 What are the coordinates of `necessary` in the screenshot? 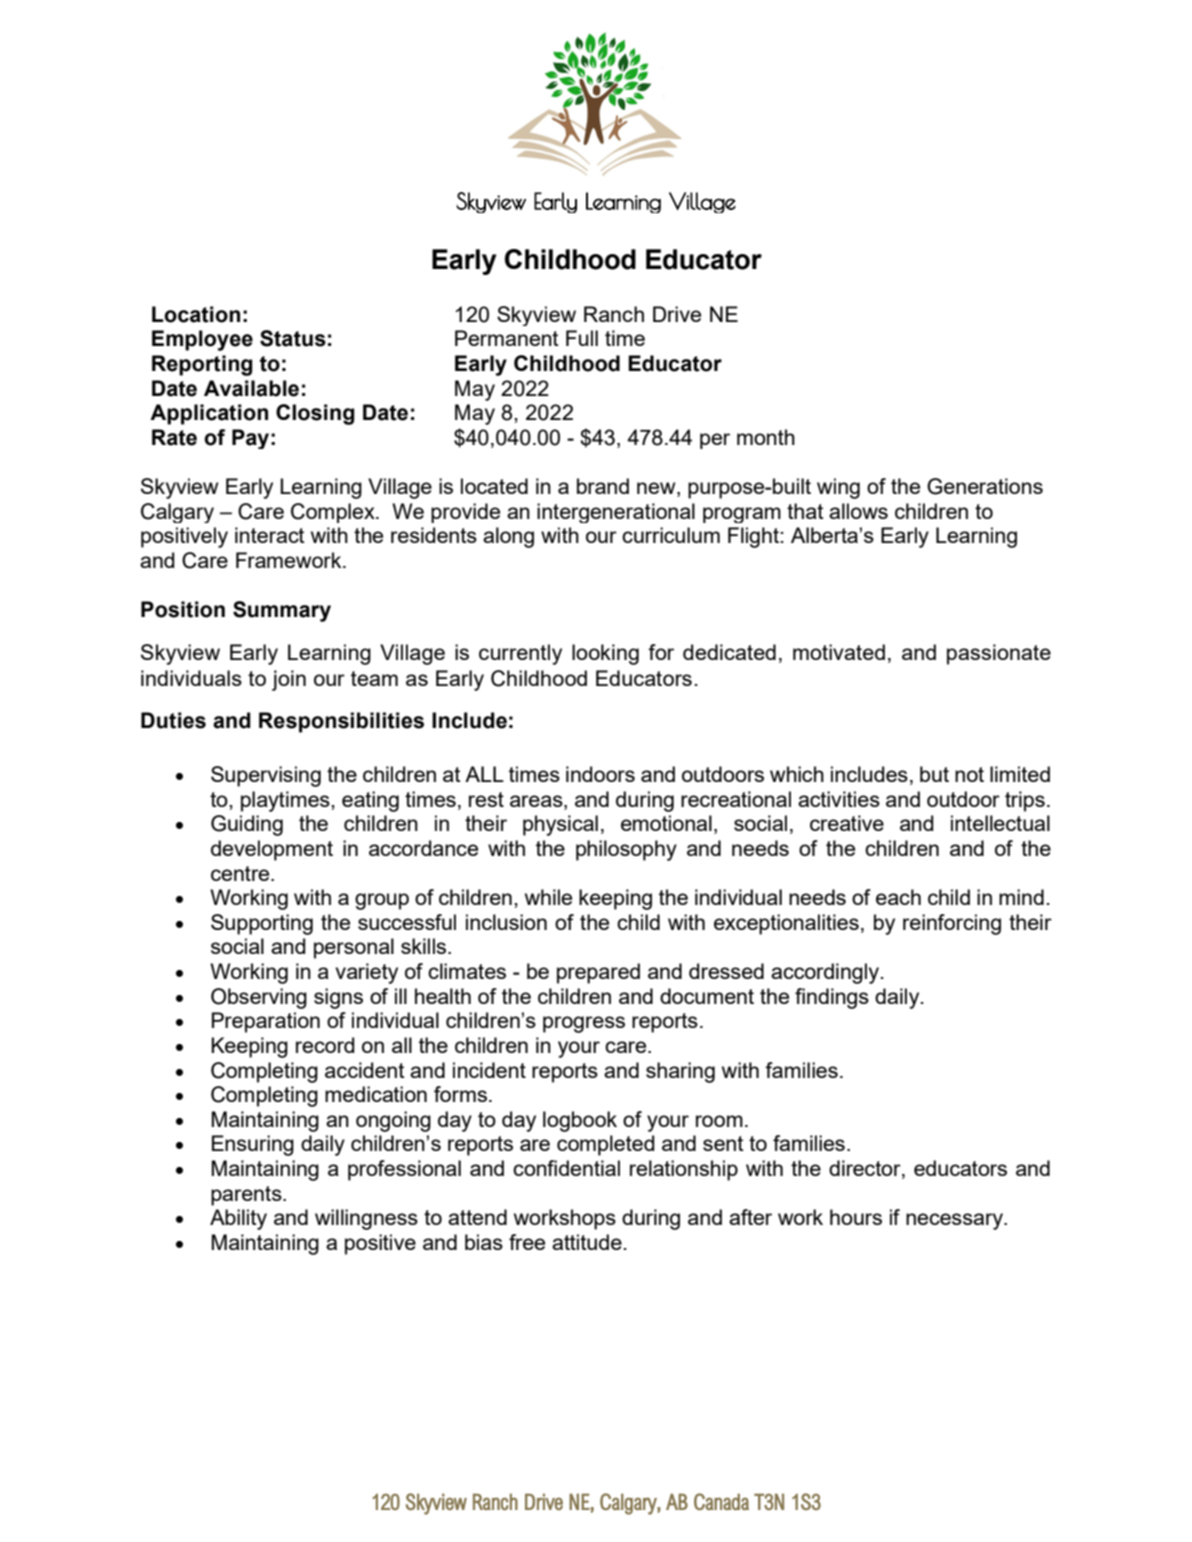 It's located at (955, 1221).
